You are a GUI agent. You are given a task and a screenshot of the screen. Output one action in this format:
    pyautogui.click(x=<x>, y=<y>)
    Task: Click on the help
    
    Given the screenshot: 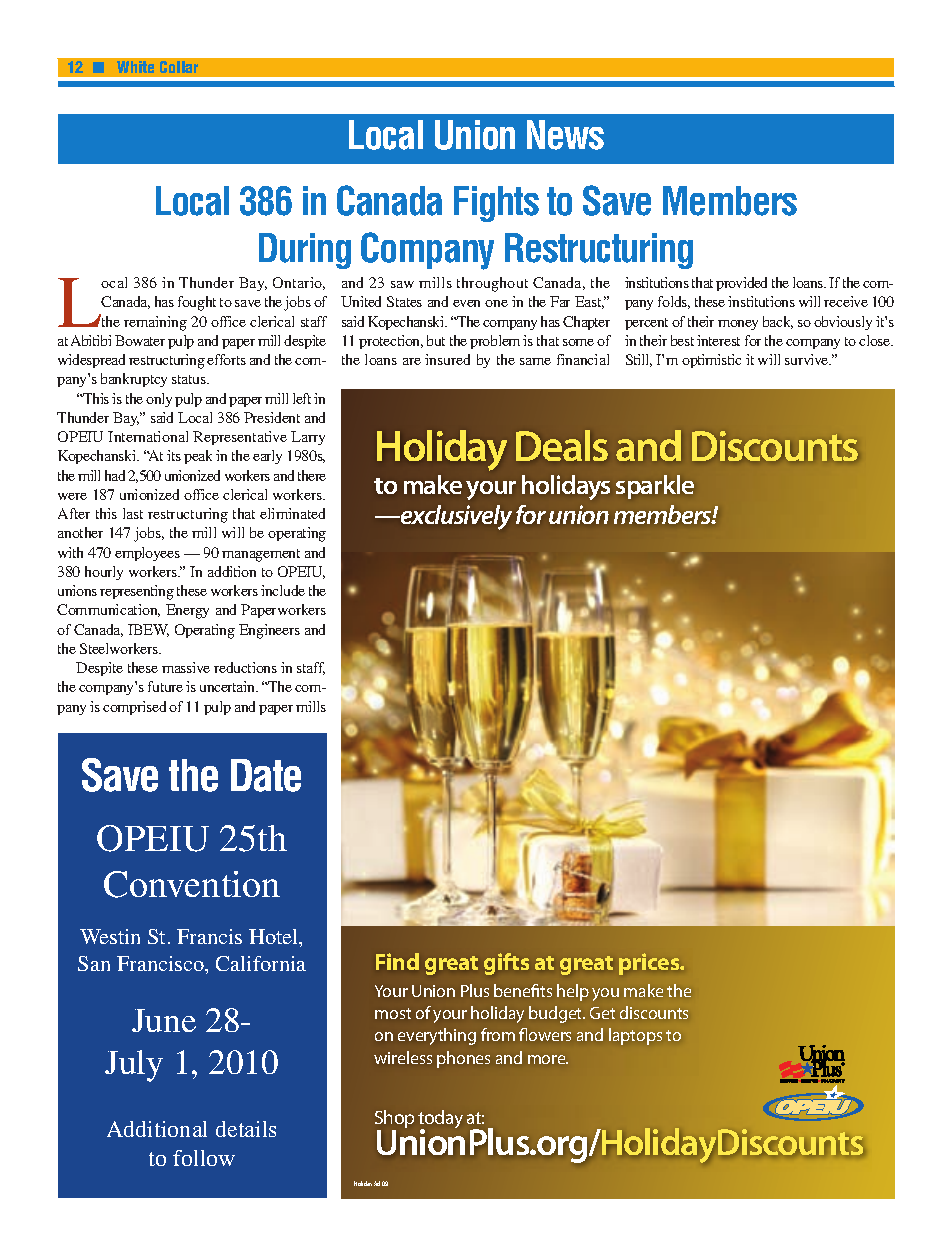 What is the action you would take?
    pyautogui.click(x=573, y=992)
